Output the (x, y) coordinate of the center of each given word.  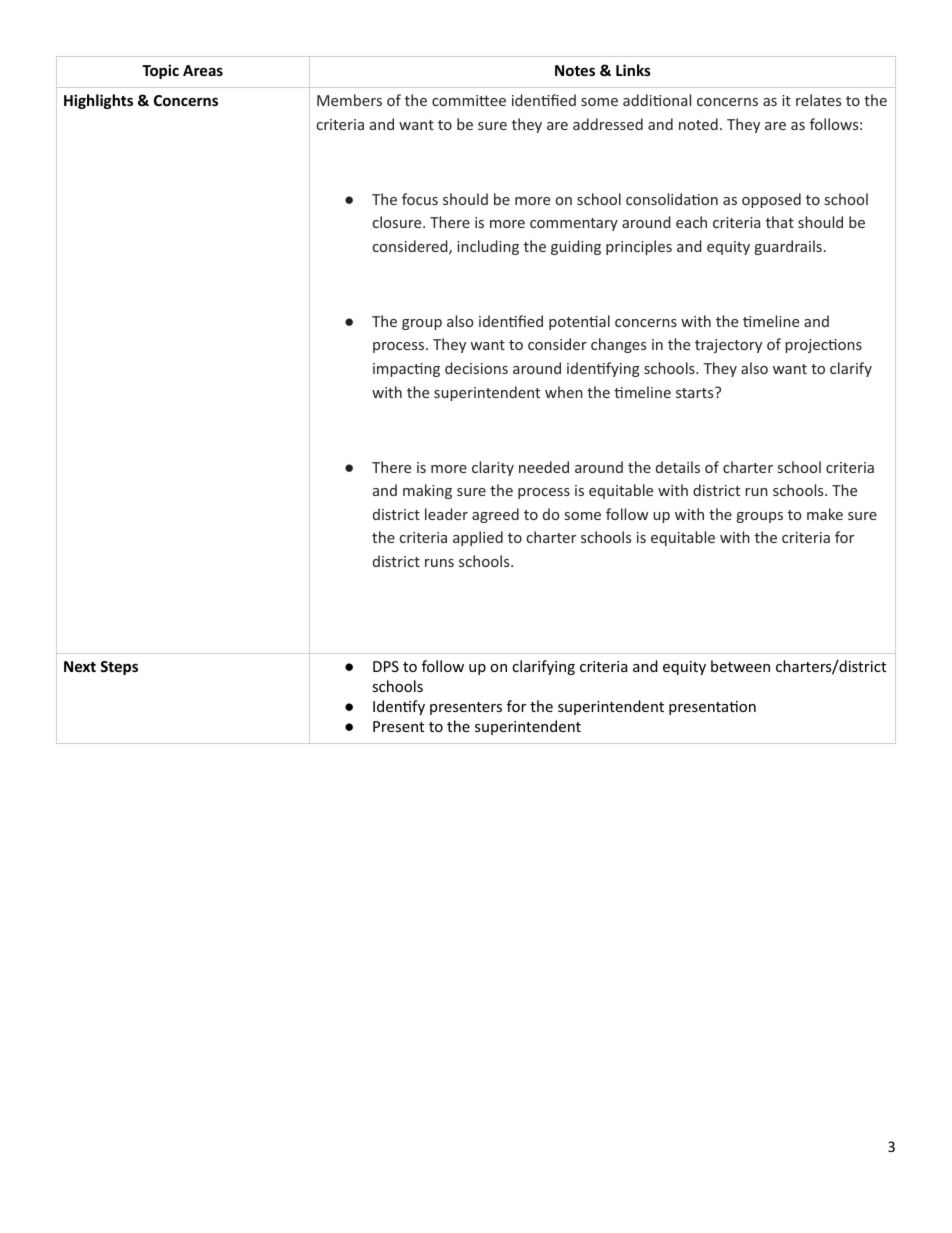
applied (478, 538)
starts (696, 392)
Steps (119, 668)
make (825, 514)
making (427, 491)
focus (420, 199)
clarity (493, 468)
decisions (476, 368)
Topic (160, 71)
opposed (771, 200)
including (488, 247)
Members (349, 100)
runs (439, 563)
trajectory (728, 346)
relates (818, 100)
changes (618, 345)
